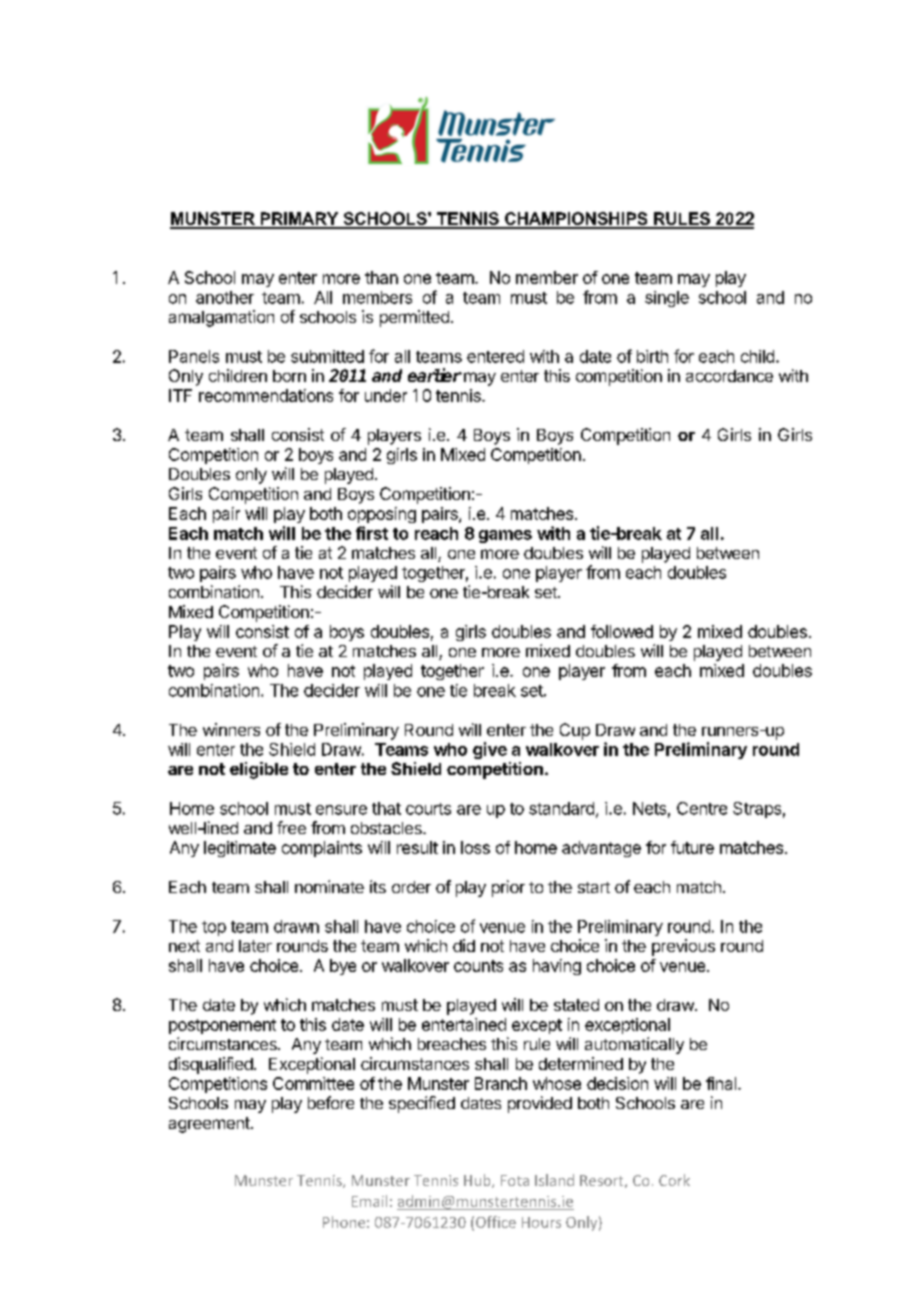 This screenshot has height=1308, width=924. I want to click on give, so click(490, 750).
